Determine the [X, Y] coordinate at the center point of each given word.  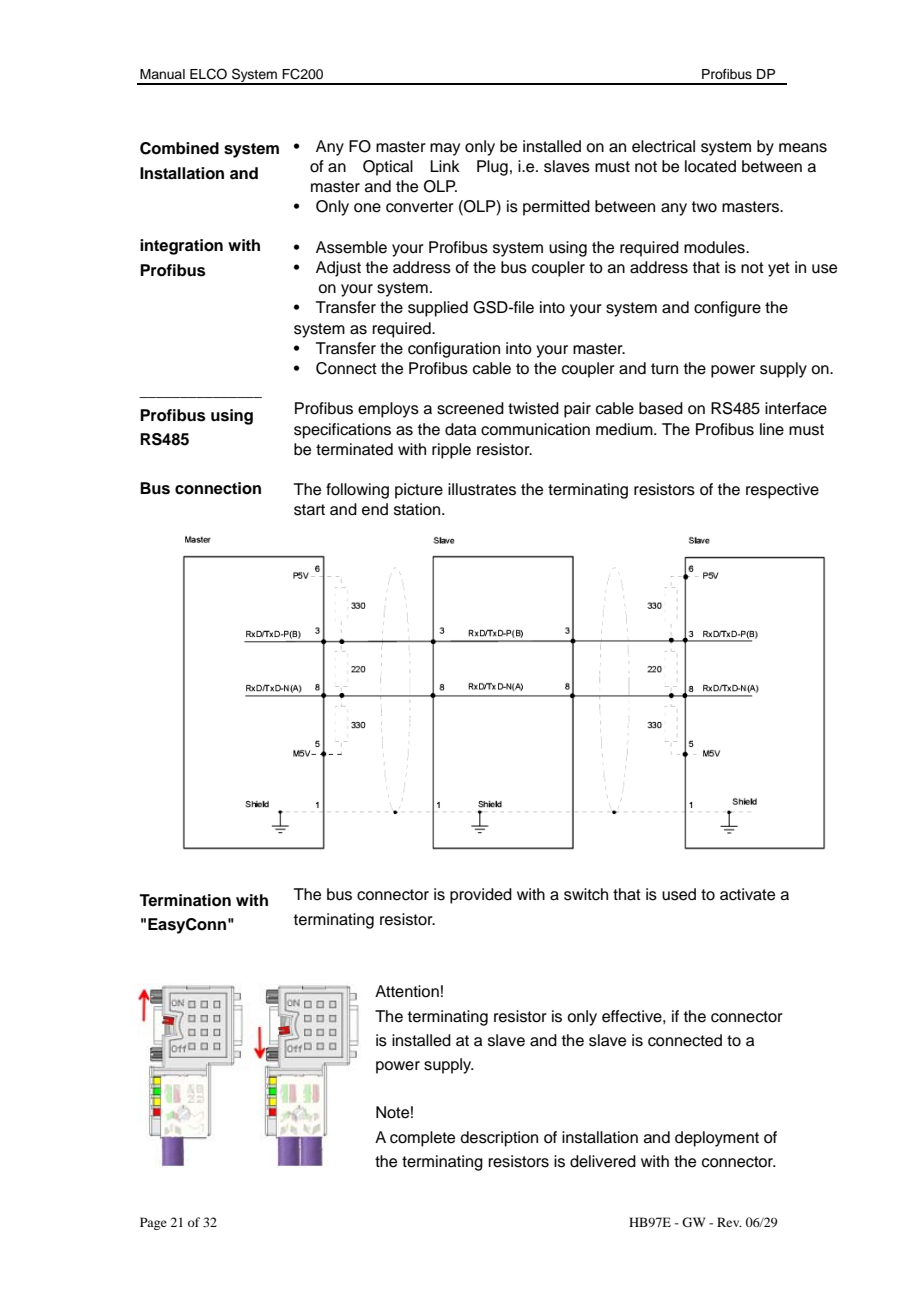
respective [782, 491]
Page [153, 1223]
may [445, 149]
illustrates [482, 489]
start [309, 510]
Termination [185, 900]
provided [481, 896]
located [710, 166]
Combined [179, 148]
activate [747, 894]
